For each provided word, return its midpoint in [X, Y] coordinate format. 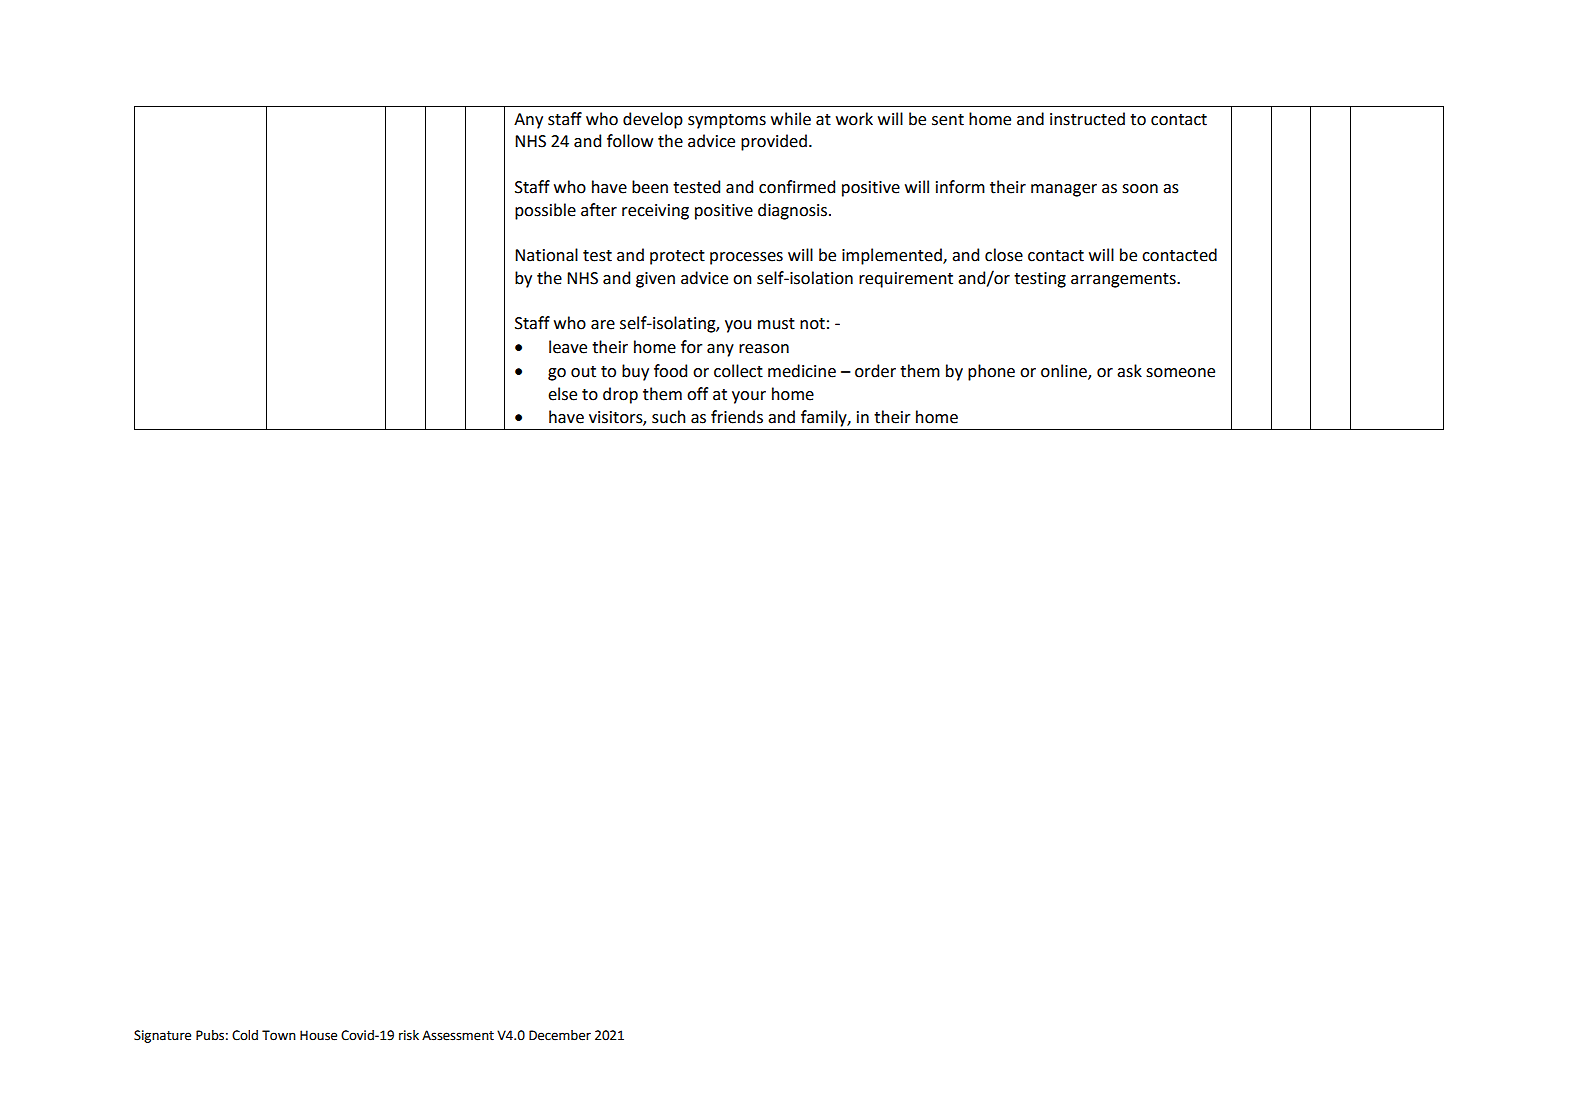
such [669, 417]
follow [630, 141]
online [1065, 371]
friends [737, 417]
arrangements [1124, 280]
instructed [1087, 119]
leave [568, 347]
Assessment [458, 1035]
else [562, 394]
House [318, 1035]
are [603, 325]
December [560, 1035]
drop [620, 395]
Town [279, 1035]
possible [545, 211]
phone [991, 372]
